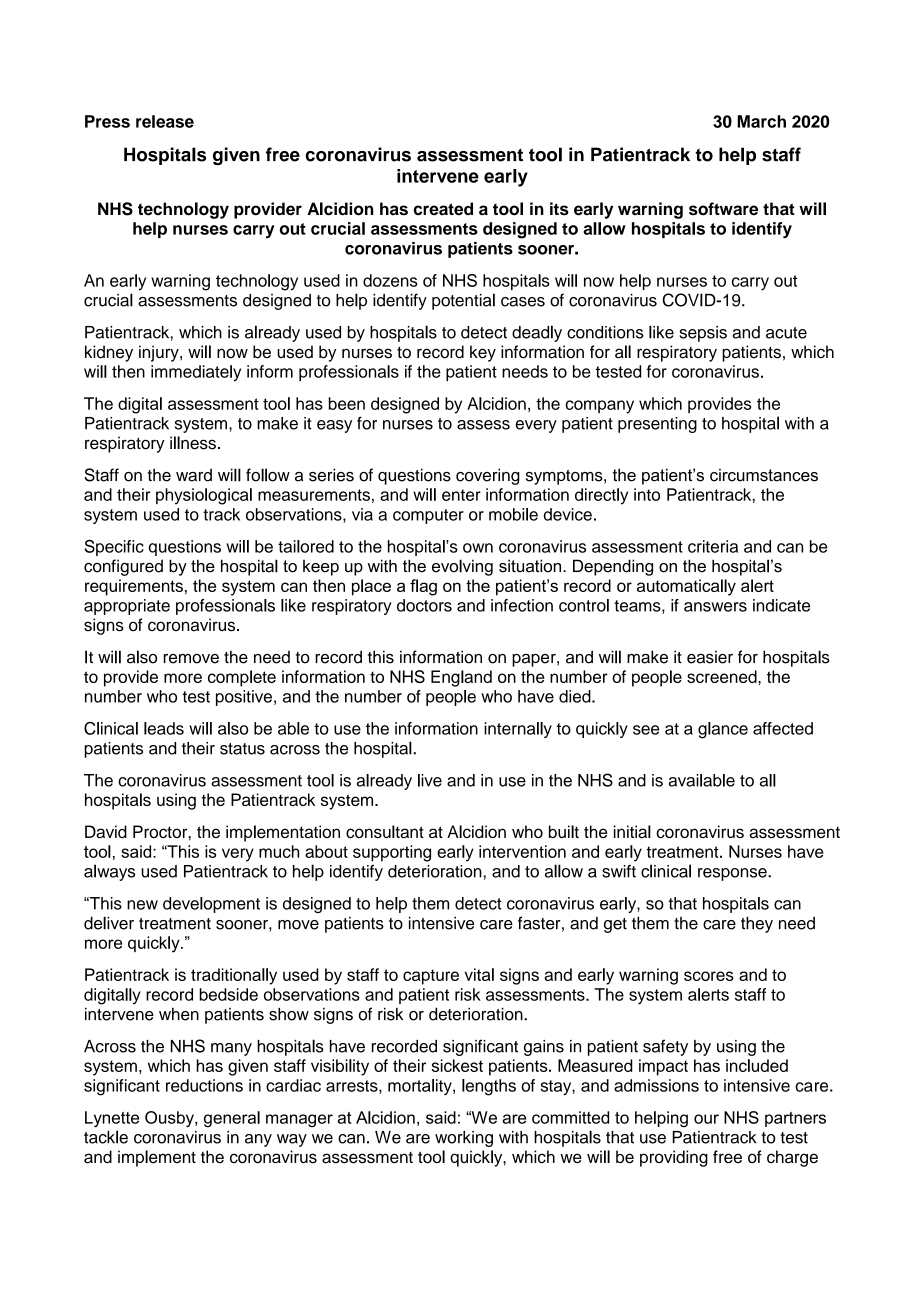 The width and height of the page is (924, 1308). Describe the element at coordinates (443, 209) in the page. I see `created` at that location.
